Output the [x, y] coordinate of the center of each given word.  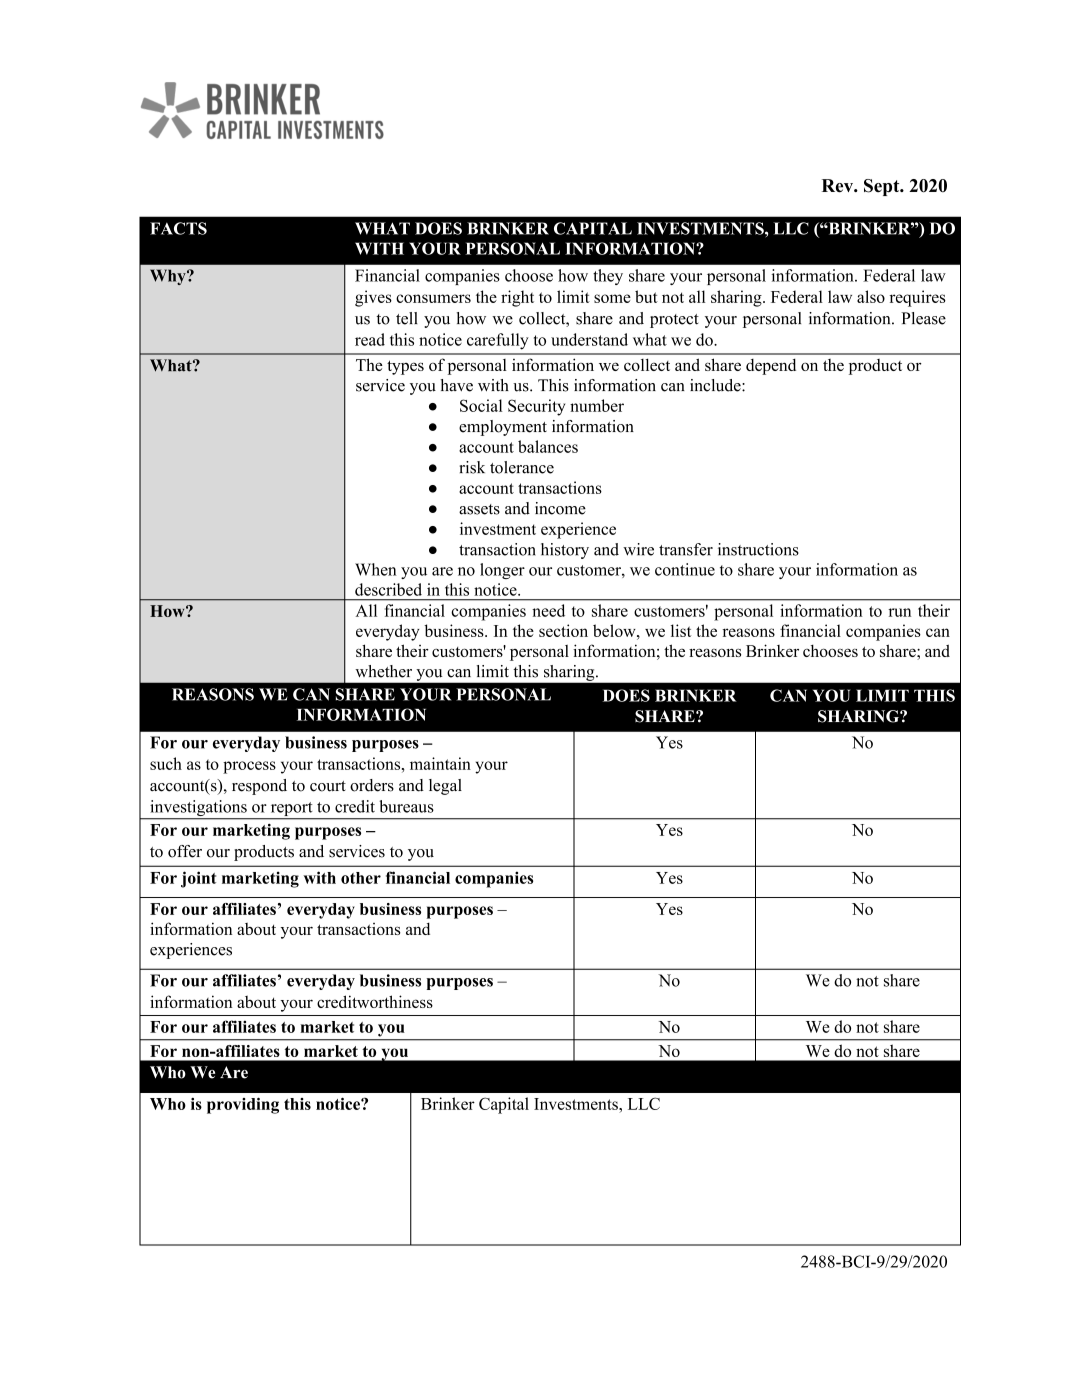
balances [548, 446]
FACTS [178, 228]
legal [445, 787]
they [608, 277]
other [361, 878]
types [405, 367]
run [899, 612]
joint [198, 879]
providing [243, 1105]
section [563, 630]
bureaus [406, 806]
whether [383, 671]
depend [771, 366]
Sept [883, 187]
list [681, 630]
